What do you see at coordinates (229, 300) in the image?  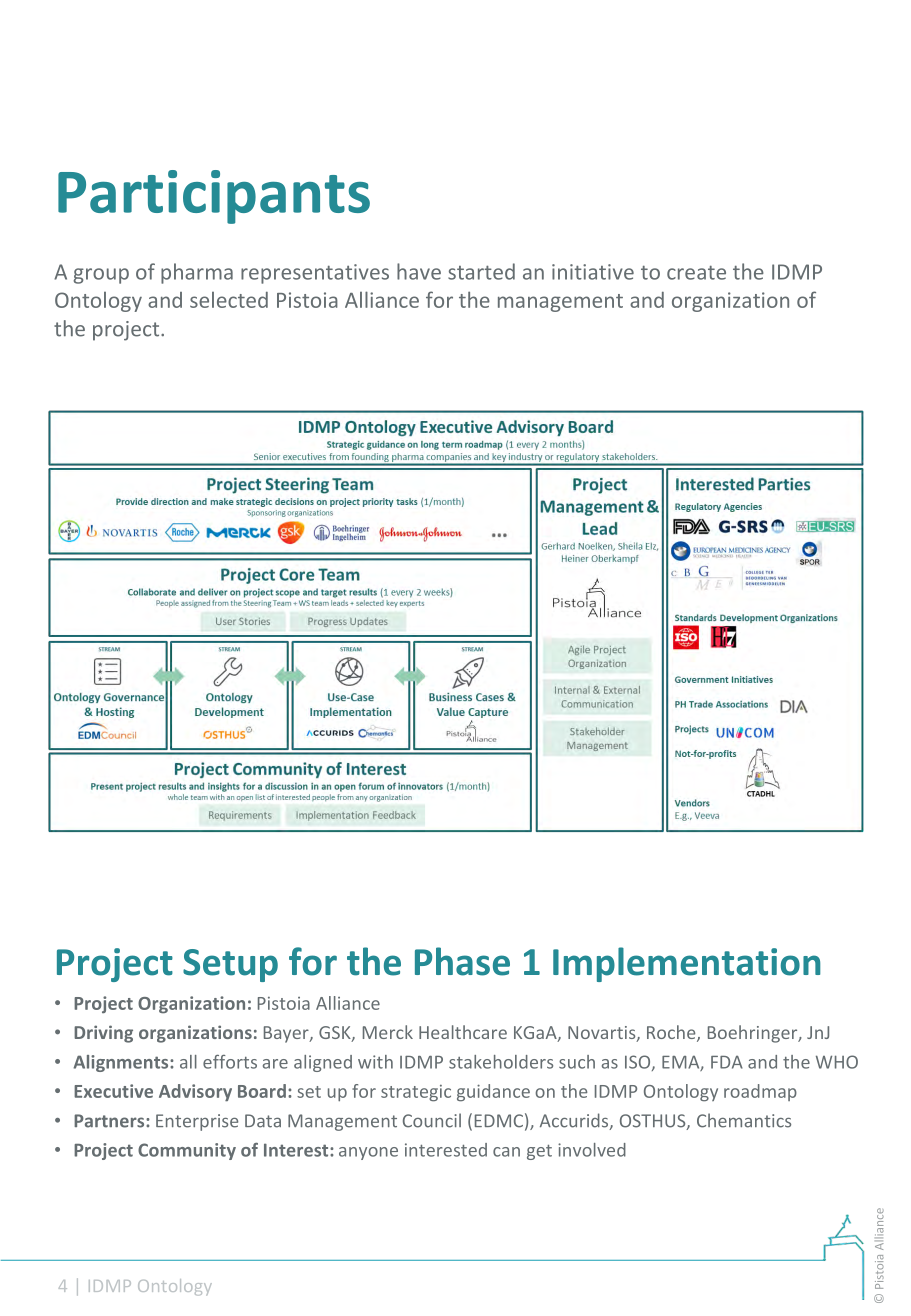 I see `selected` at bounding box center [229, 300].
